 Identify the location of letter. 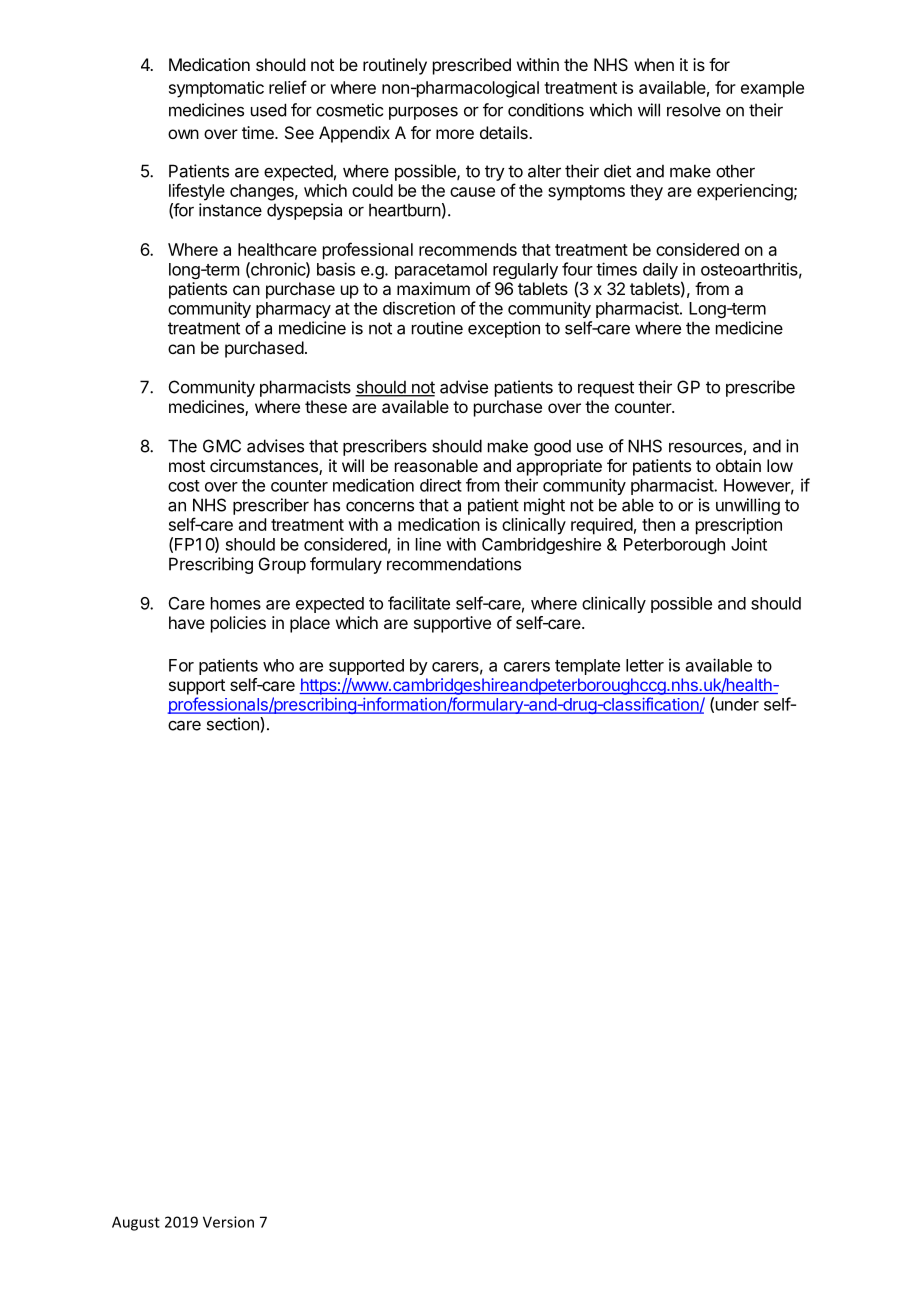
(645, 665).
